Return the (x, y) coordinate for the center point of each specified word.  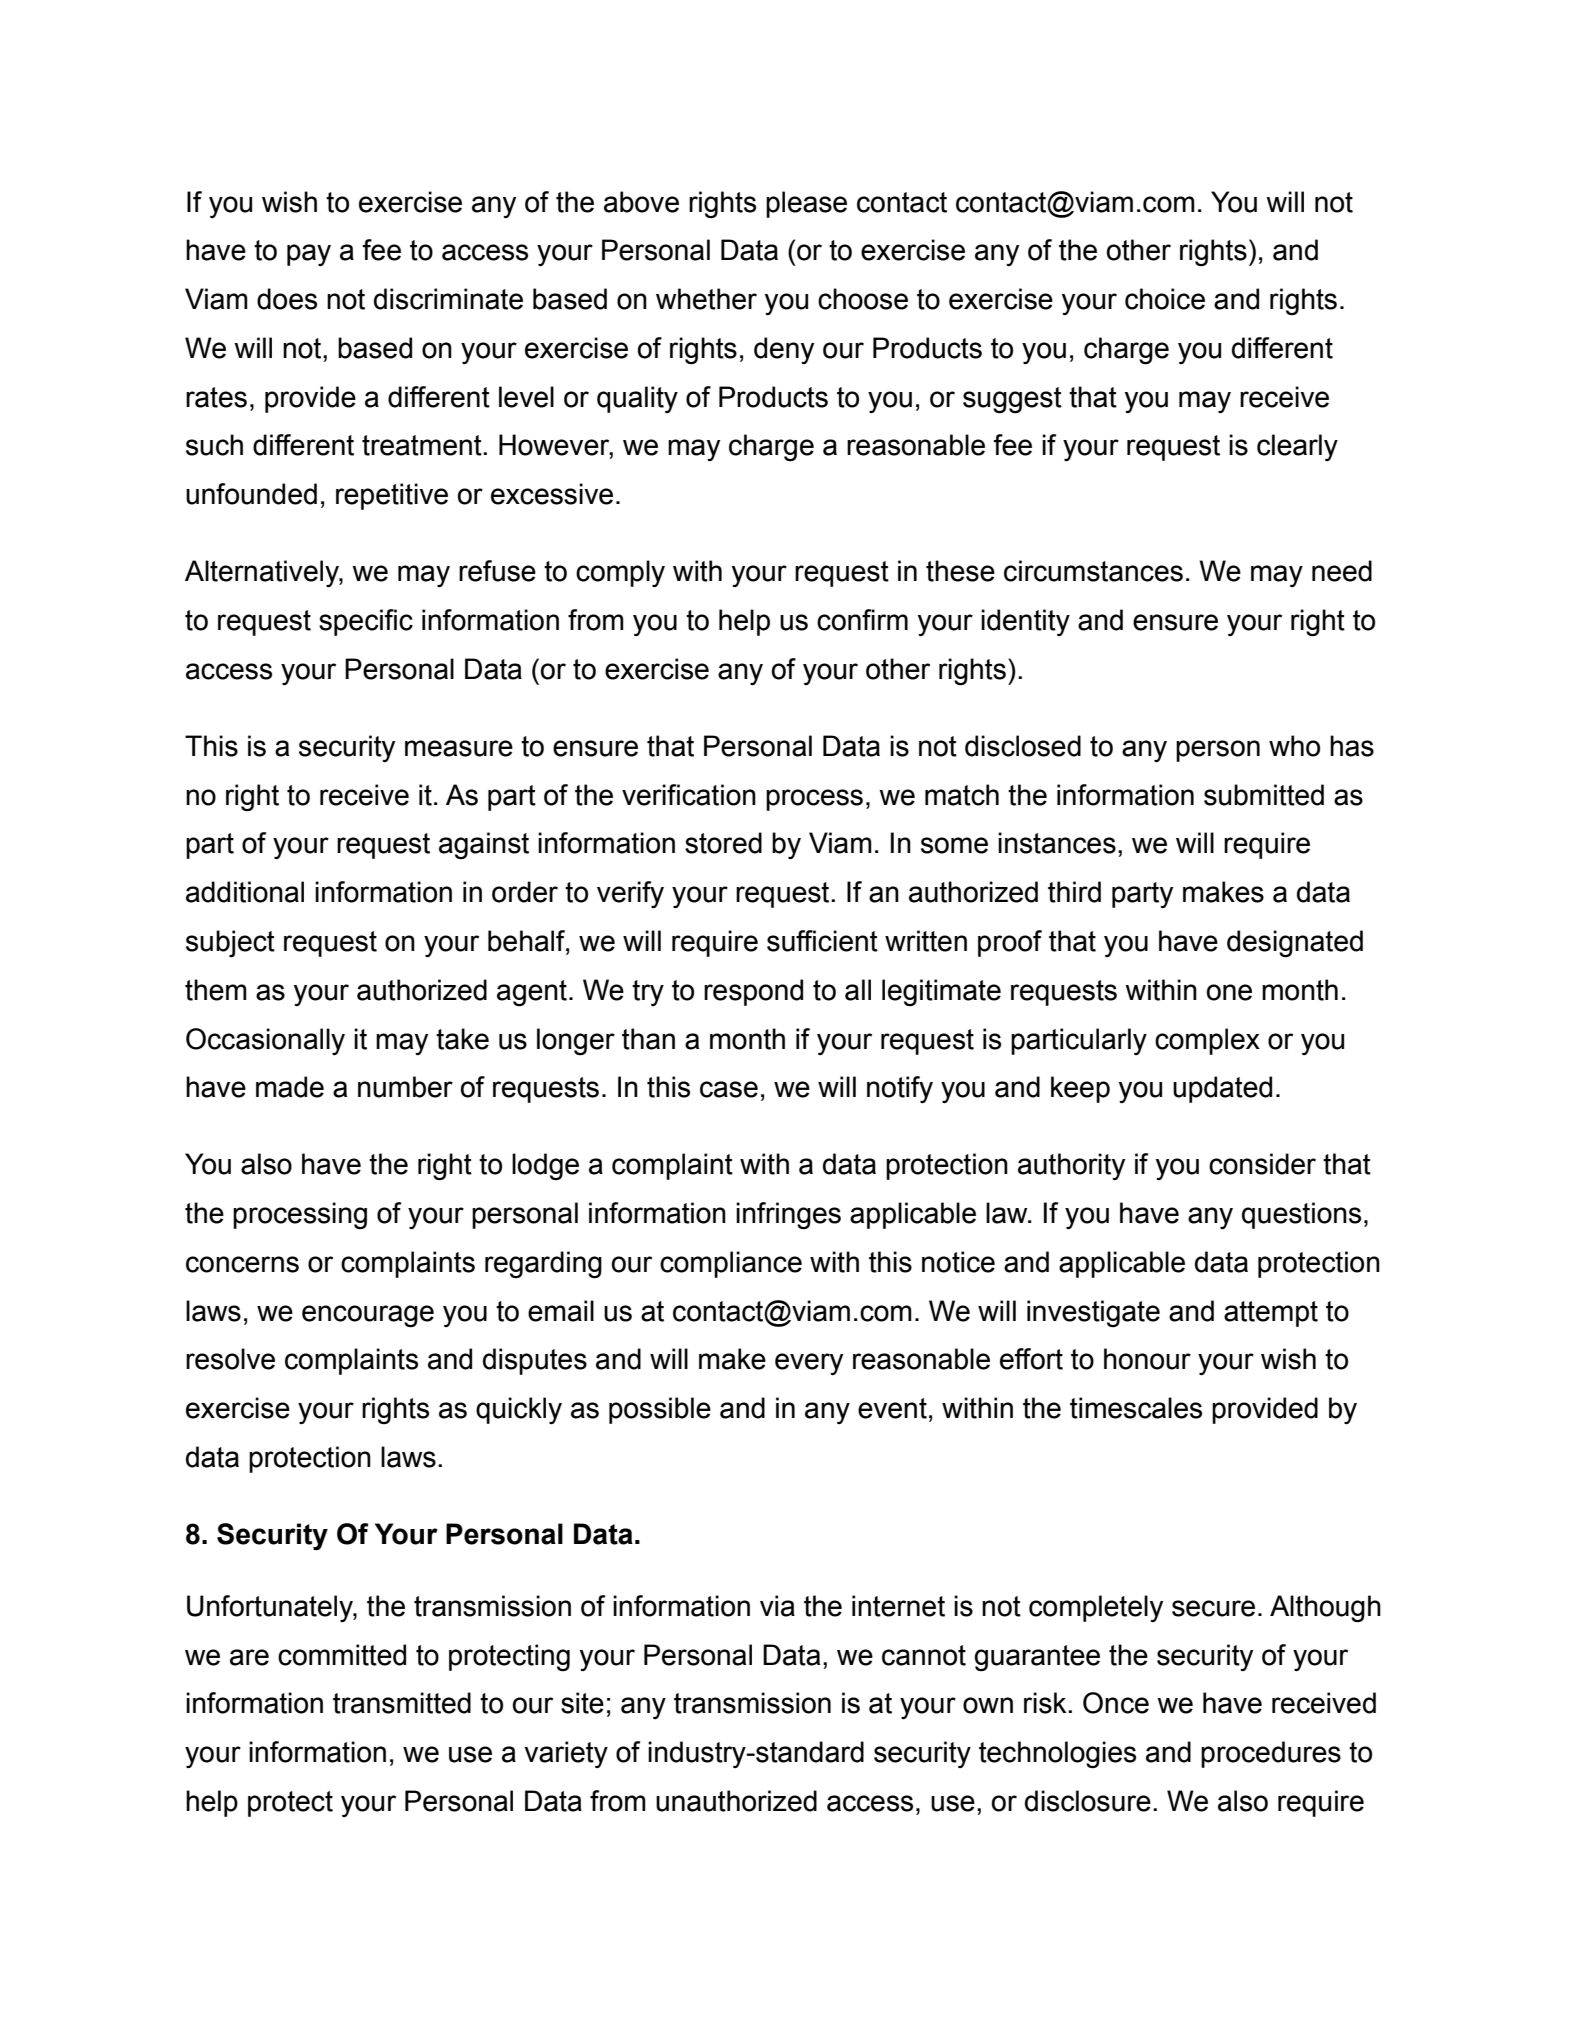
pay (309, 255)
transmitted (402, 1703)
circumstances (1093, 571)
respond (753, 992)
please (806, 204)
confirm (862, 620)
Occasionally (265, 1041)
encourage (368, 1316)
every (809, 1364)
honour (1147, 1359)
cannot (924, 1655)
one (1229, 992)
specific (366, 622)
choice (1165, 299)
